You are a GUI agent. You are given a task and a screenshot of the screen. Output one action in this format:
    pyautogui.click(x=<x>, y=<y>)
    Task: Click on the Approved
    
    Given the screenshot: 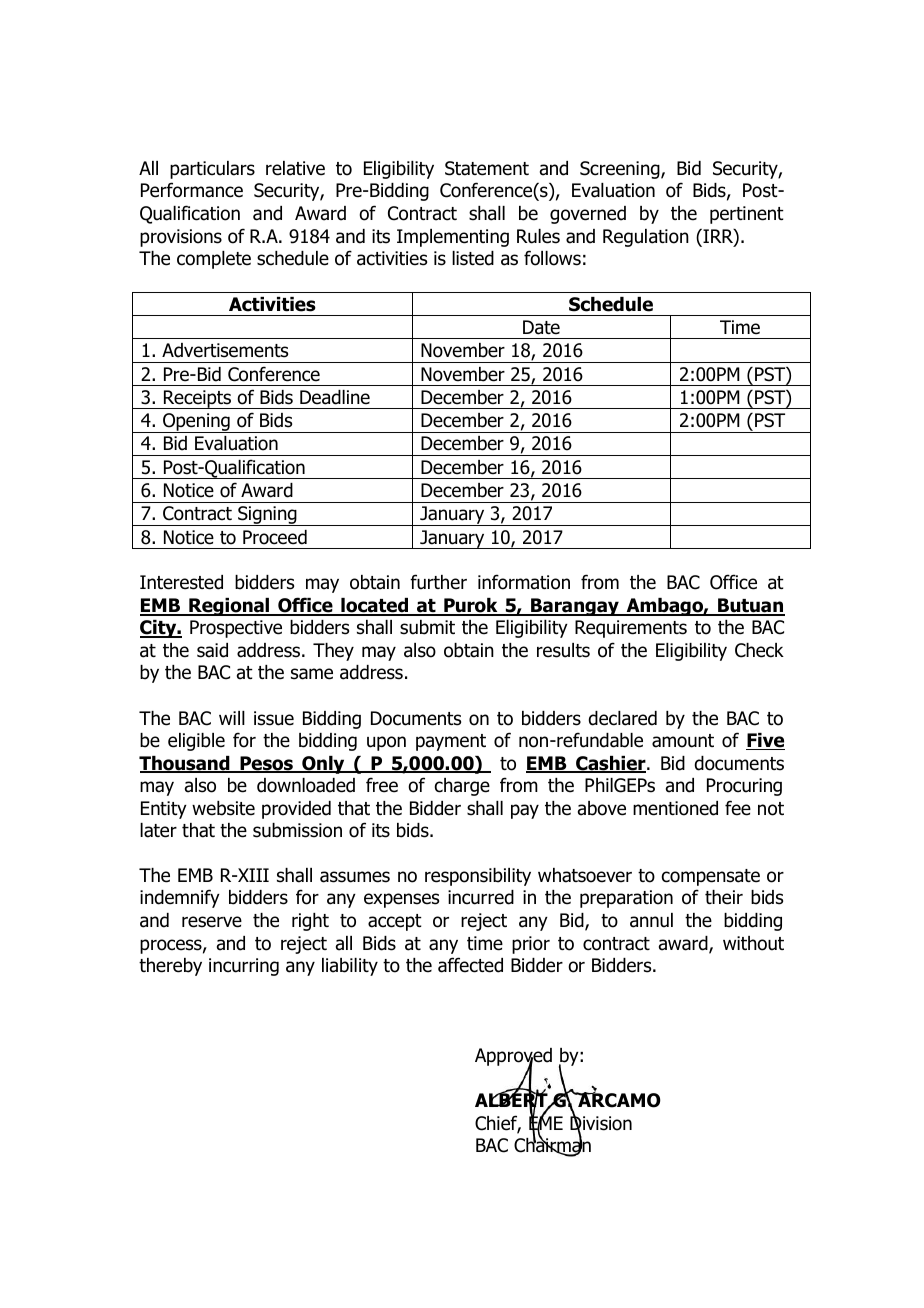 What is the action you would take?
    pyautogui.click(x=513, y=1058)
